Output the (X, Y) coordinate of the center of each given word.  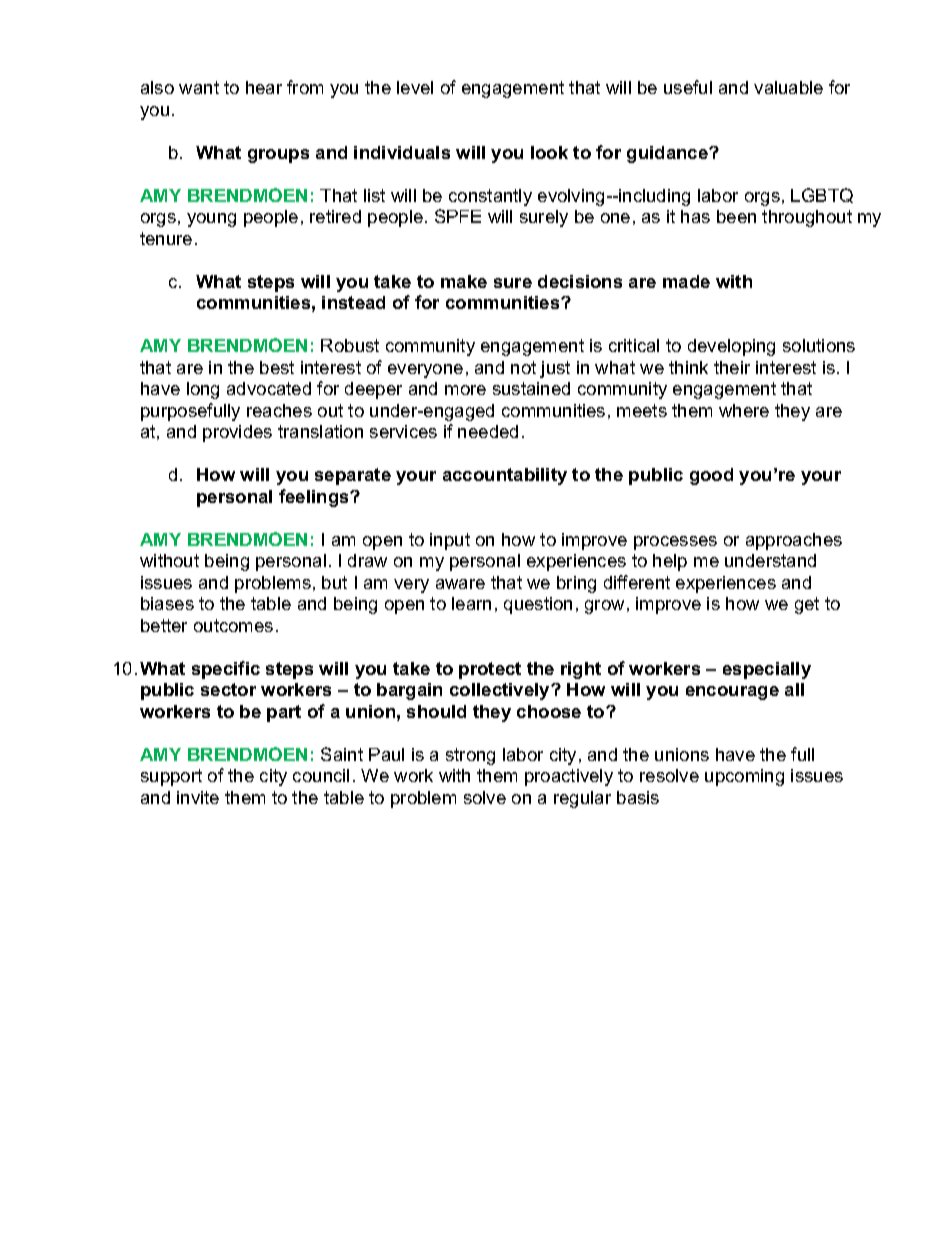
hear (264, 87)
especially (767, 670)
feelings (315, 498)
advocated (269, 388)
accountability (505, 476)
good (711, 476)
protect (490, 670)
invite (198, 797)
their (732, 367)
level (415, 87)
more (465, 390)
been (736, 216)
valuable (788, 87)
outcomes (233, 625)
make (464, 281)
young (211, 220)
